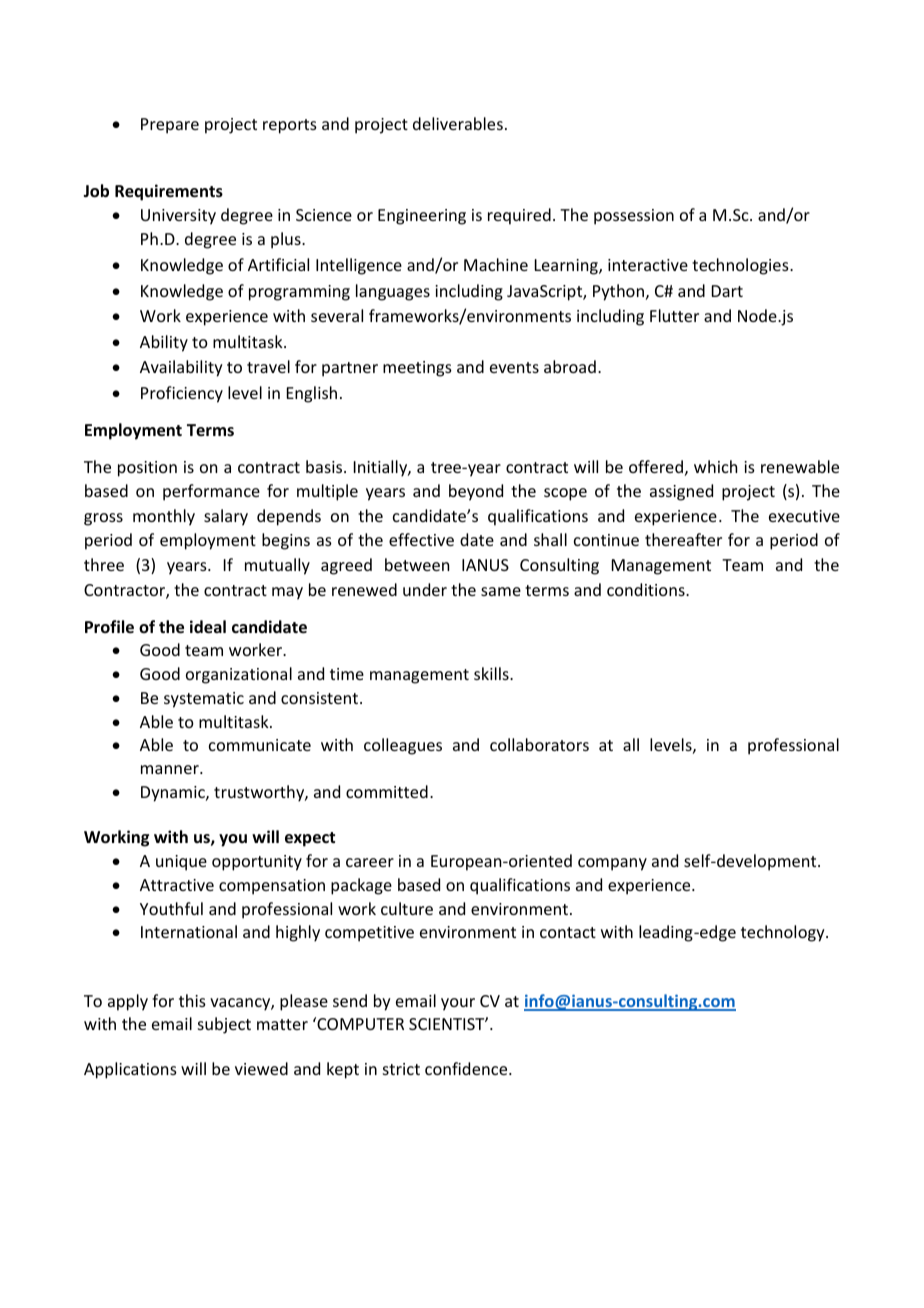 Image resolution: width=924 pixels, height=1308 pixels. I want to click on skills, so click(492, 673).
